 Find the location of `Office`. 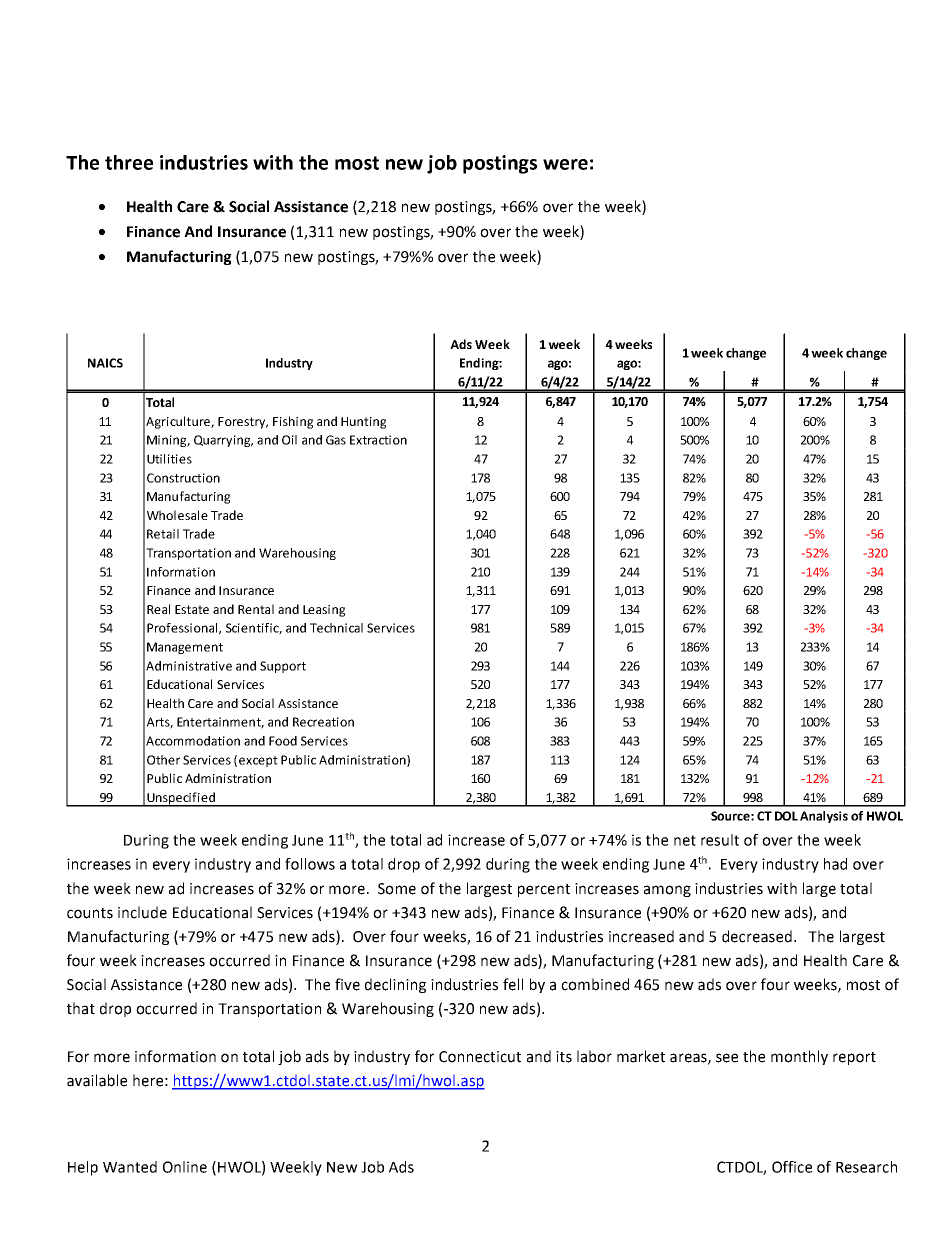

Office is located at coordinates (792, 1167).
